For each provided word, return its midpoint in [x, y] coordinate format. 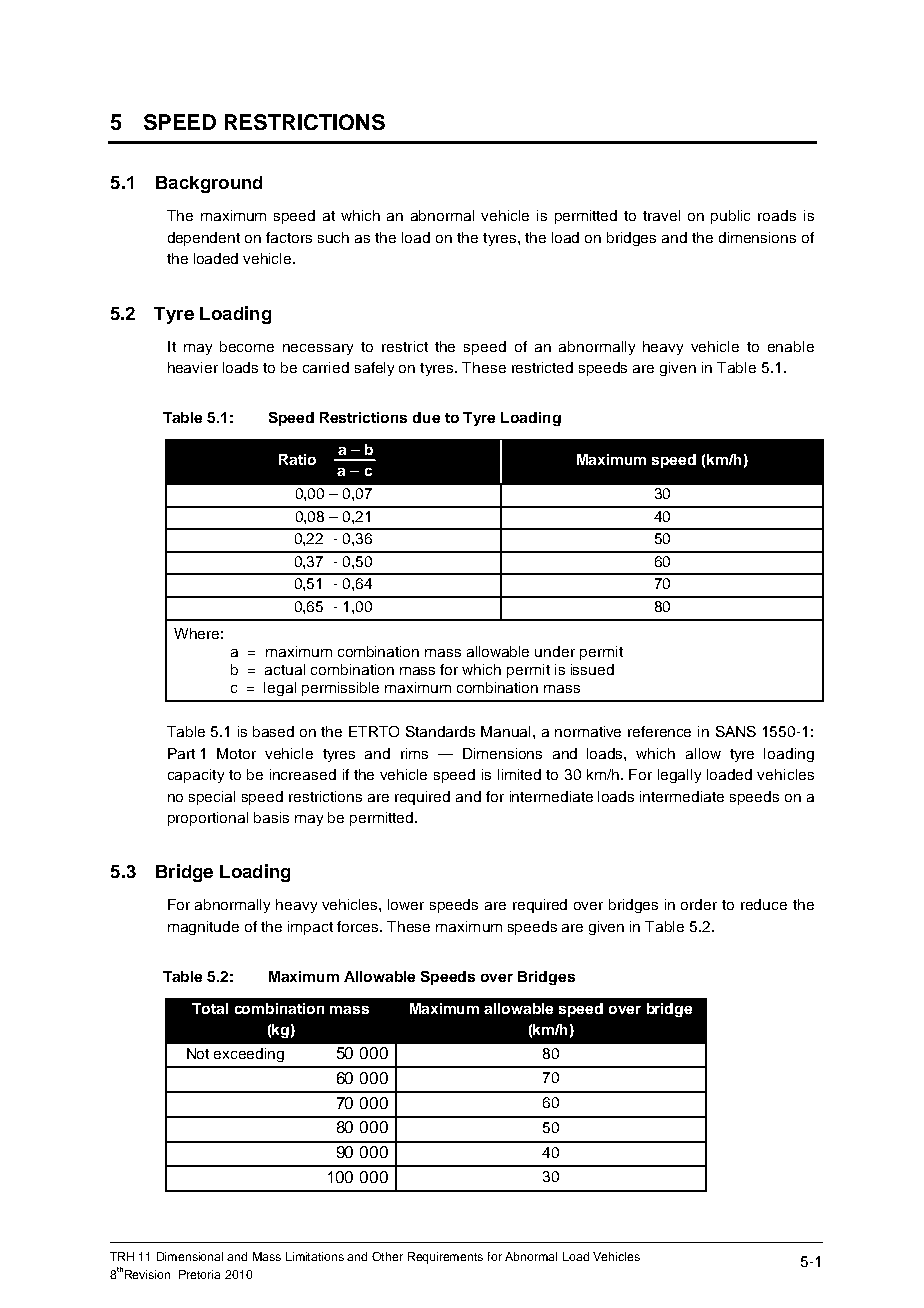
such [333, 237]
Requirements [445, 1258]
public [730, 217]
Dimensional [190, 1256]
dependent [204, 239]
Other [387, 1256]
